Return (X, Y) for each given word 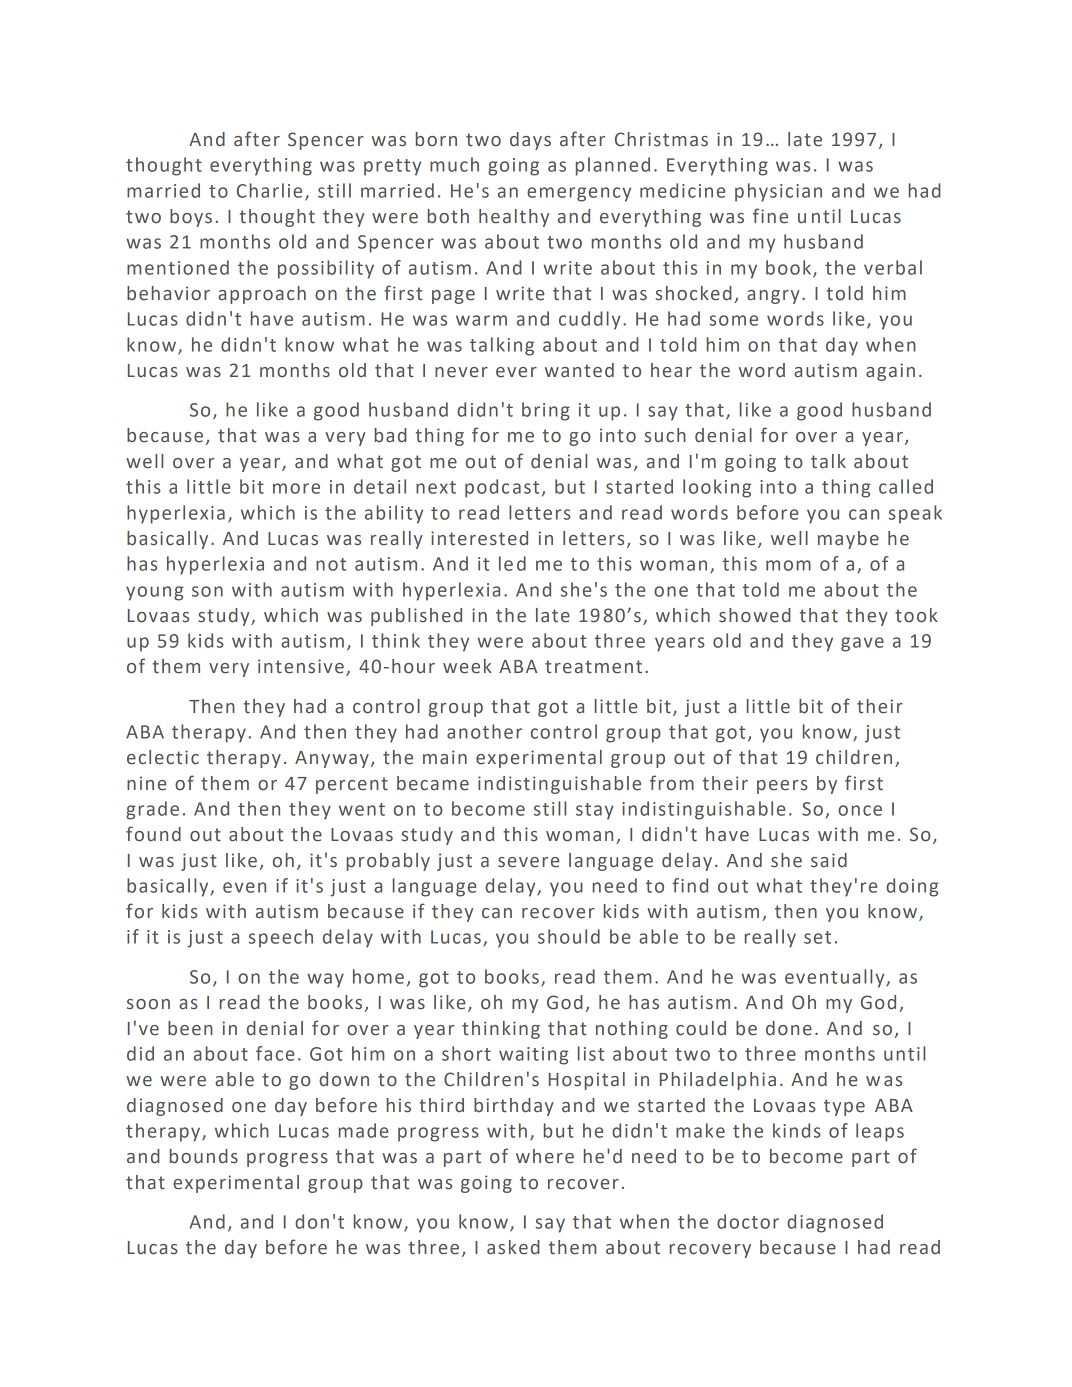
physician (778, 192)
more (296, 488)
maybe (848, 540)
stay (595, 811)
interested (479, 538)
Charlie (269, 190)
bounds (204, 1156)
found (153, 834)
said (829, 860)
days (530, 141)
